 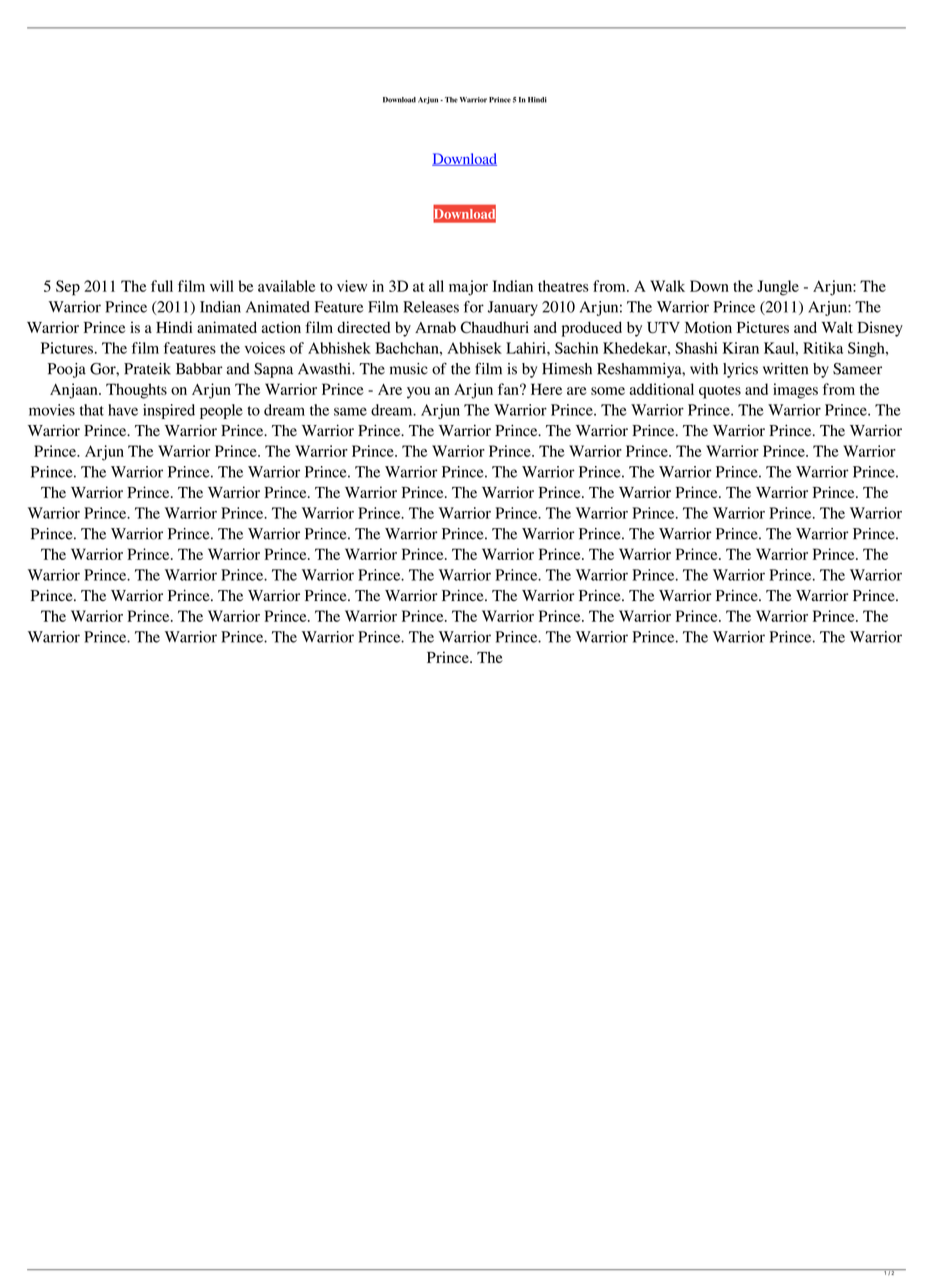 What do you see at coordinates (495, 327) in the page?
I see `Chaudhuri` at bounding box center [495, 327].
